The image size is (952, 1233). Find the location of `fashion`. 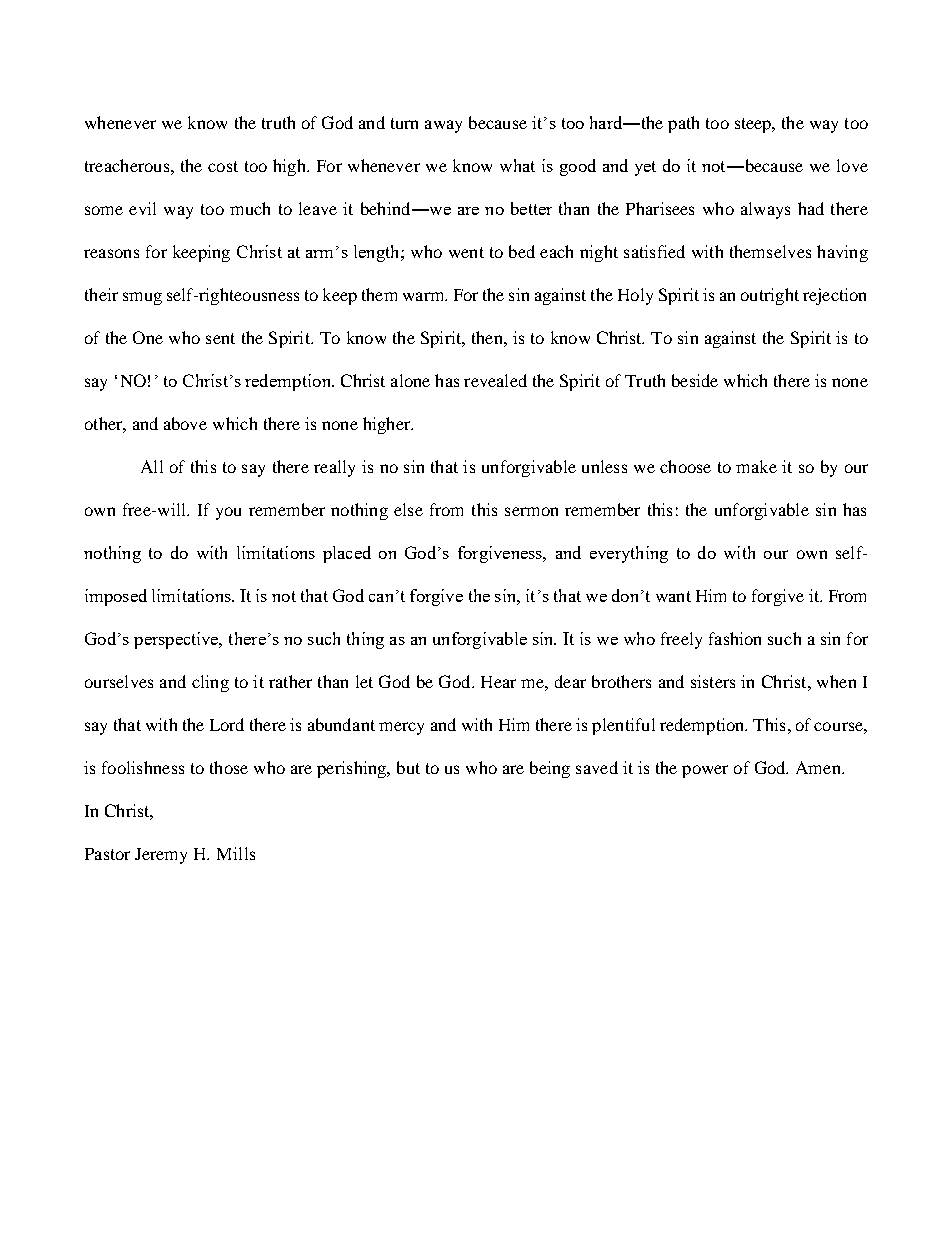

fashion is located at coordinates (735, 638).
